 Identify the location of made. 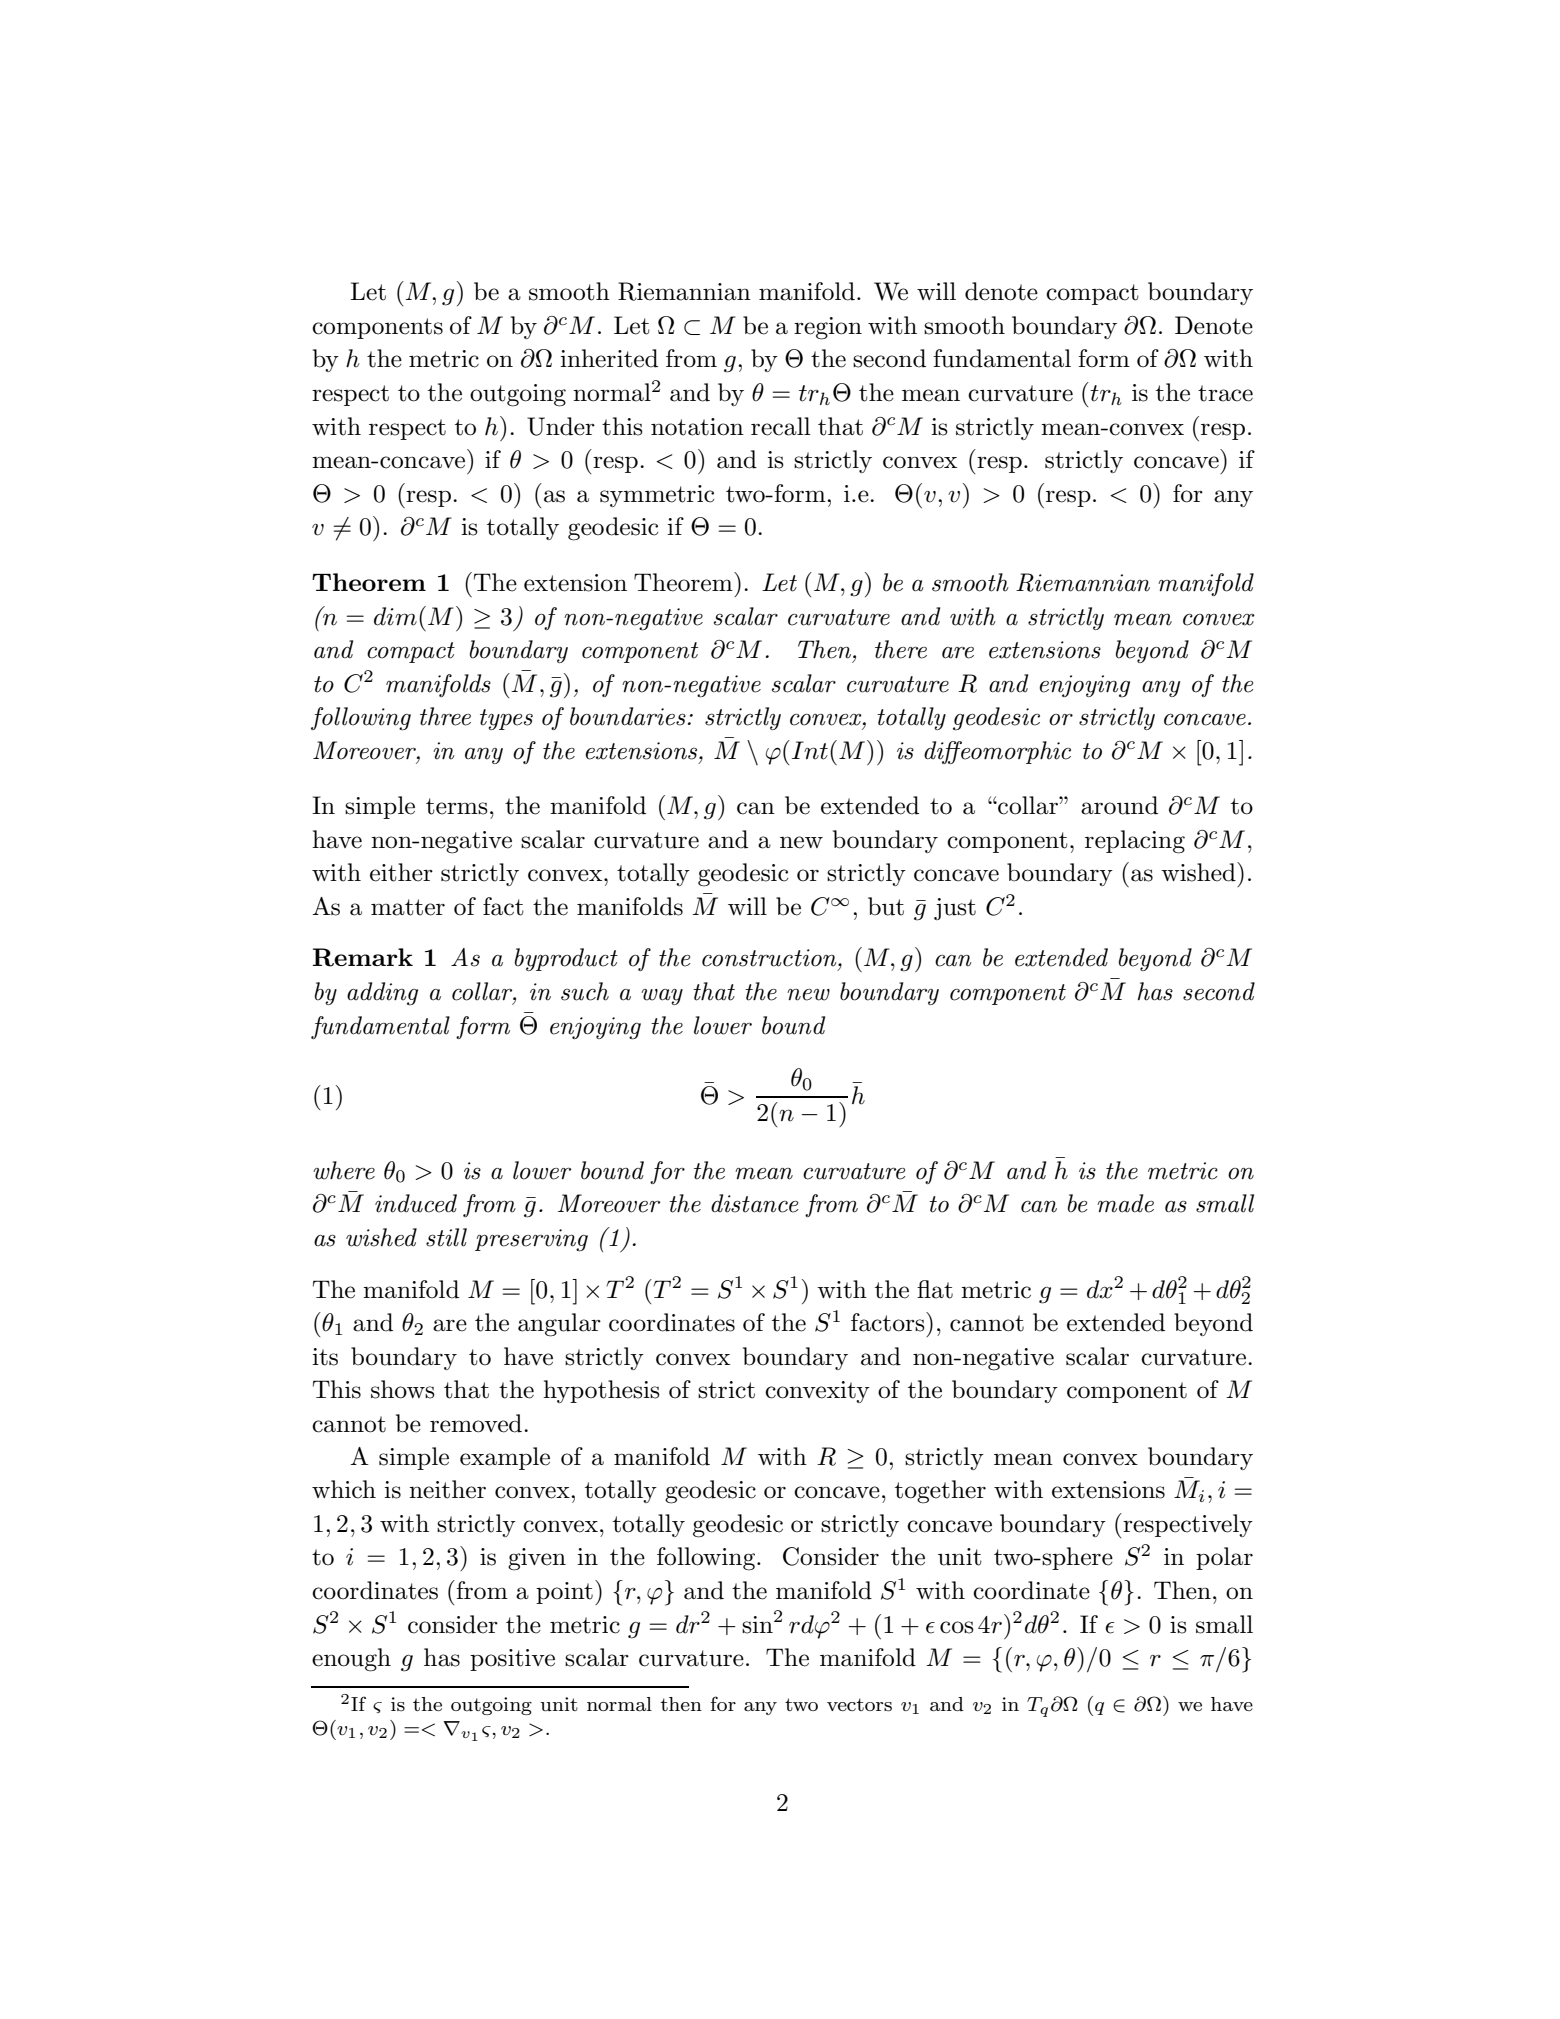
(1125, 1203).
